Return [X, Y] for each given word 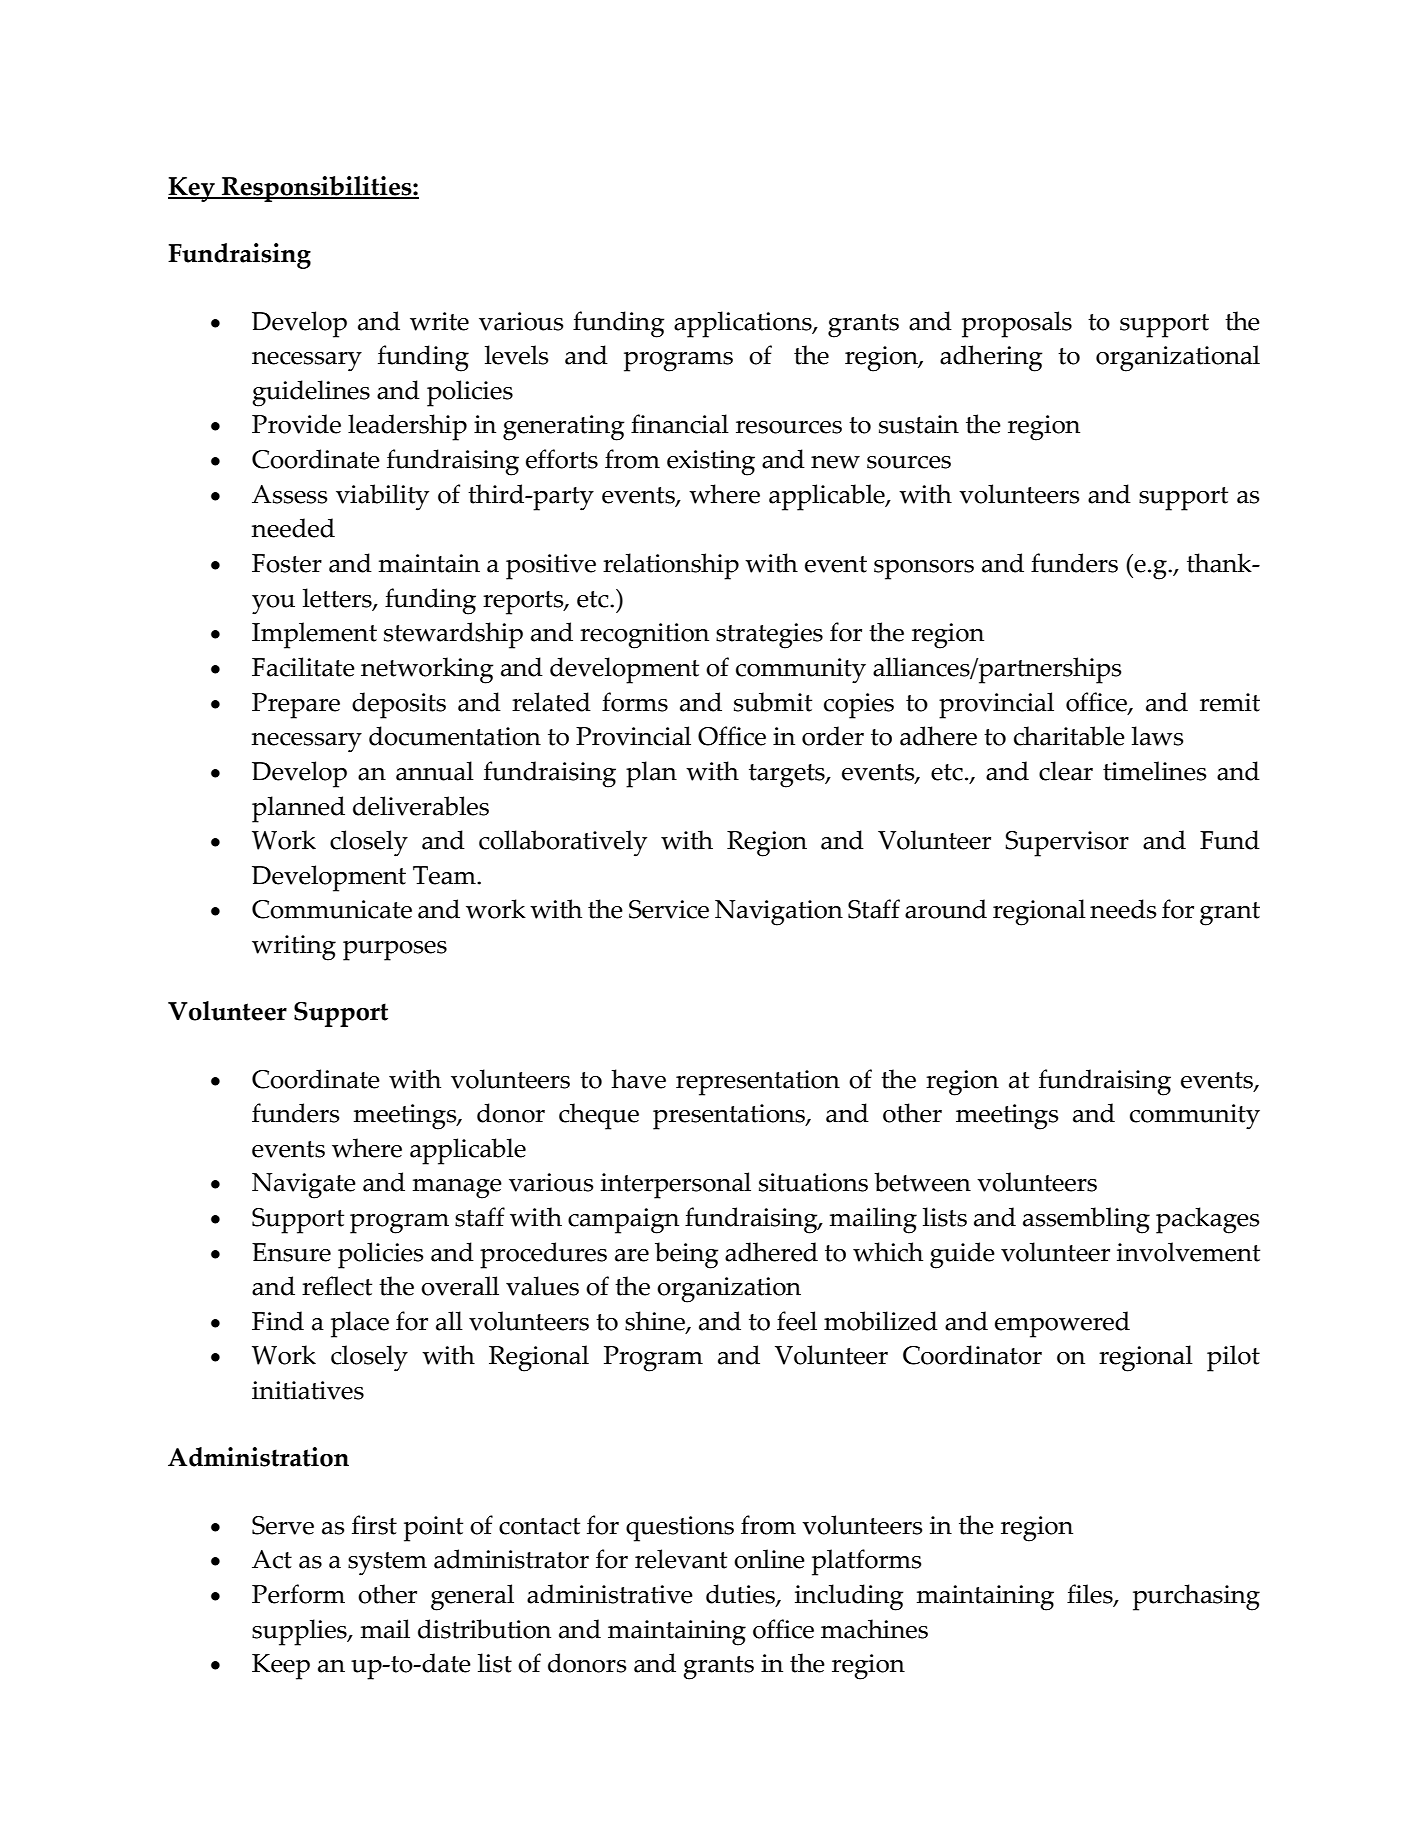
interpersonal [676, 1185]
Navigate [304, 1186]
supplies [300, 1632]
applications [744, 324]
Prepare [296, 706]
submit [773, 702]
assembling [1086, 1220]
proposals [1017, 324]
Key [192, 189]
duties [741, 1595]
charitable [1069, 736]
